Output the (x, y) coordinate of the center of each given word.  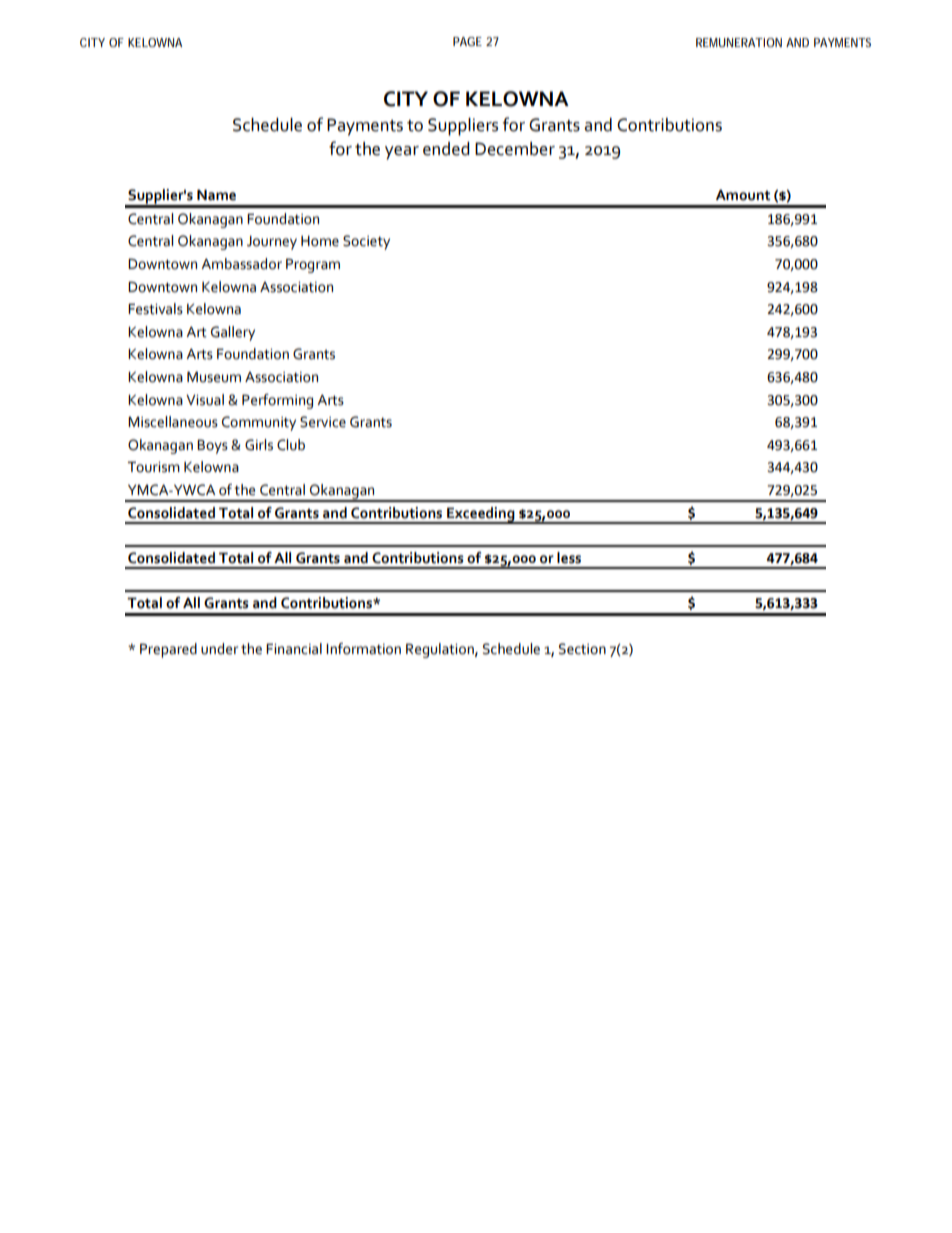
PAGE (467, 41)
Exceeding (481, 515)
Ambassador (241, 264)
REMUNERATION (739, 42)
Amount (743, 195)
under (219, 649)
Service (323, 422)
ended (446, 149)
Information (363, 649)
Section (582, 649)
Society (366, 242)
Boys (212, 446)
